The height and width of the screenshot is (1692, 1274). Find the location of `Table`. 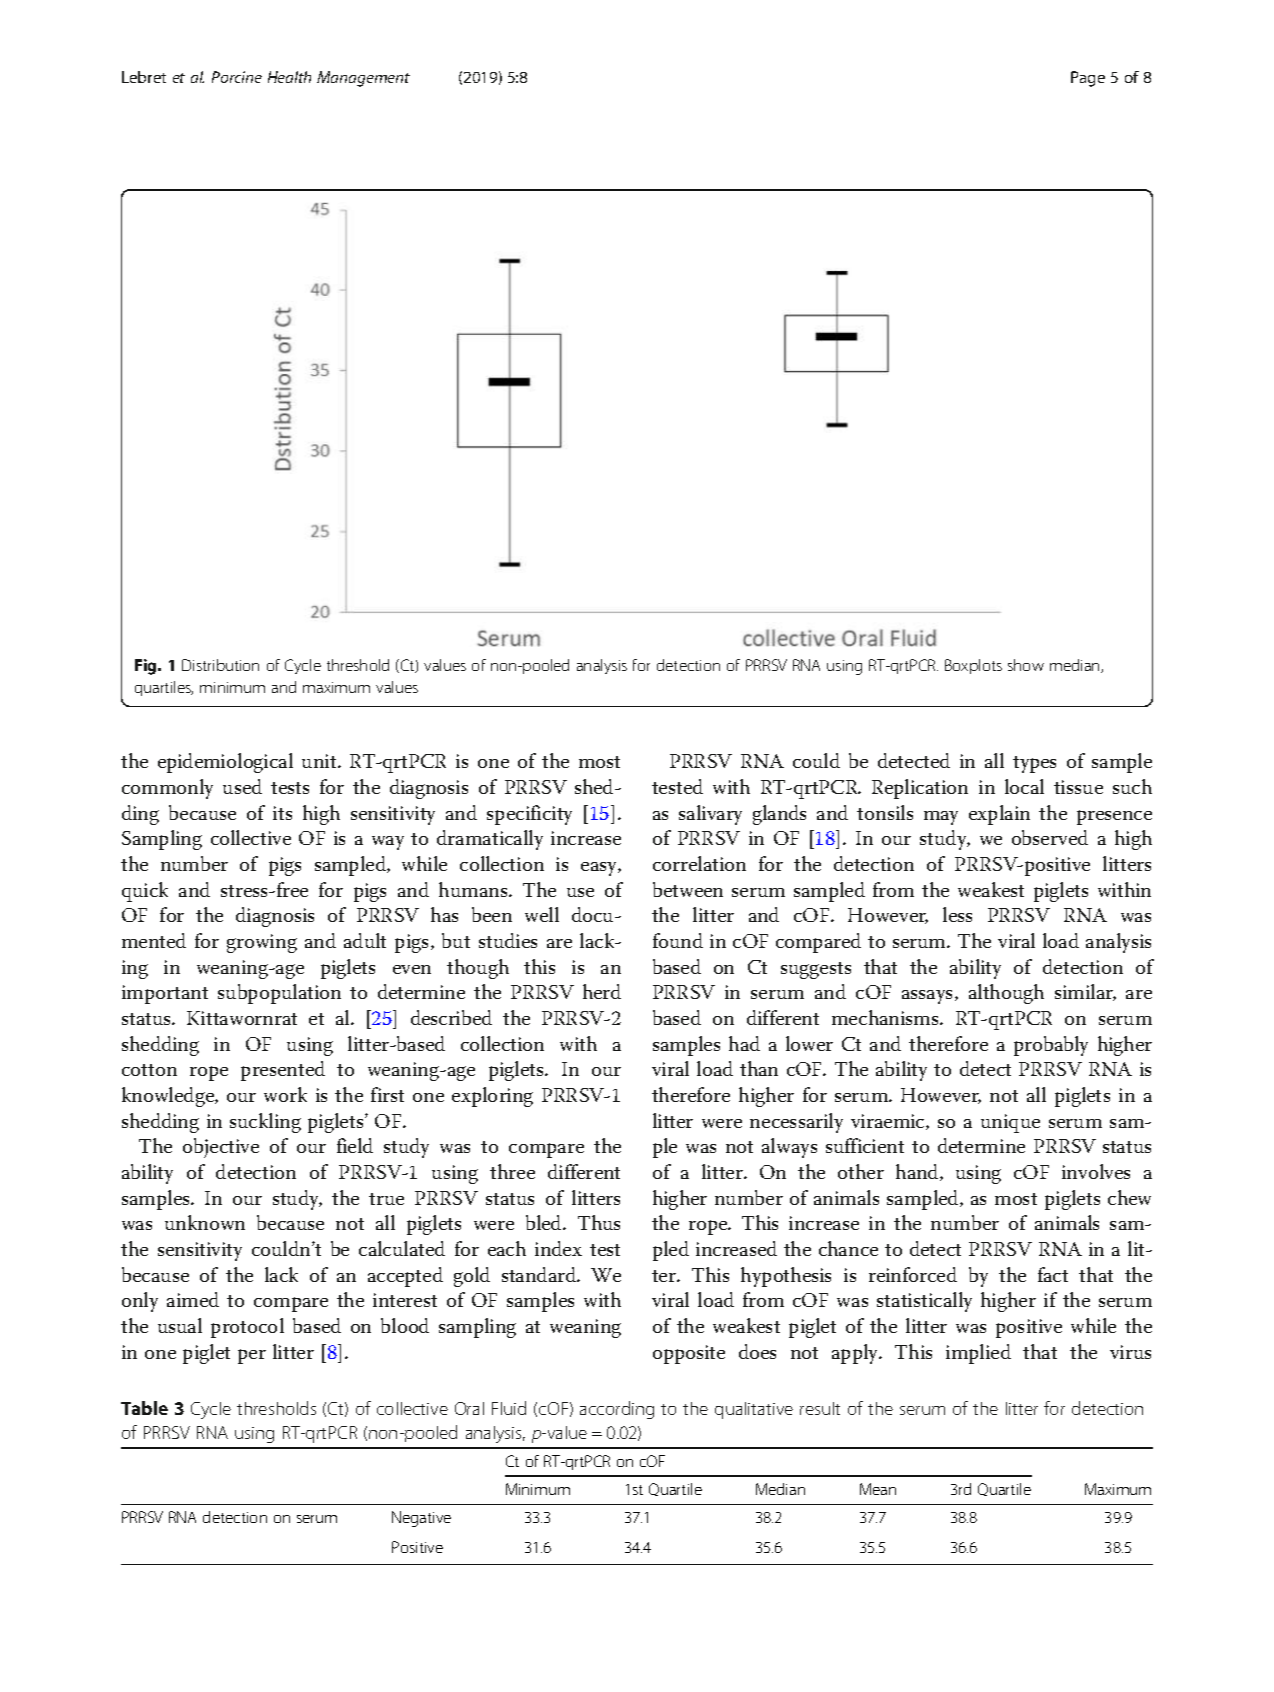

Table is located at coordinates (144, 1408).
